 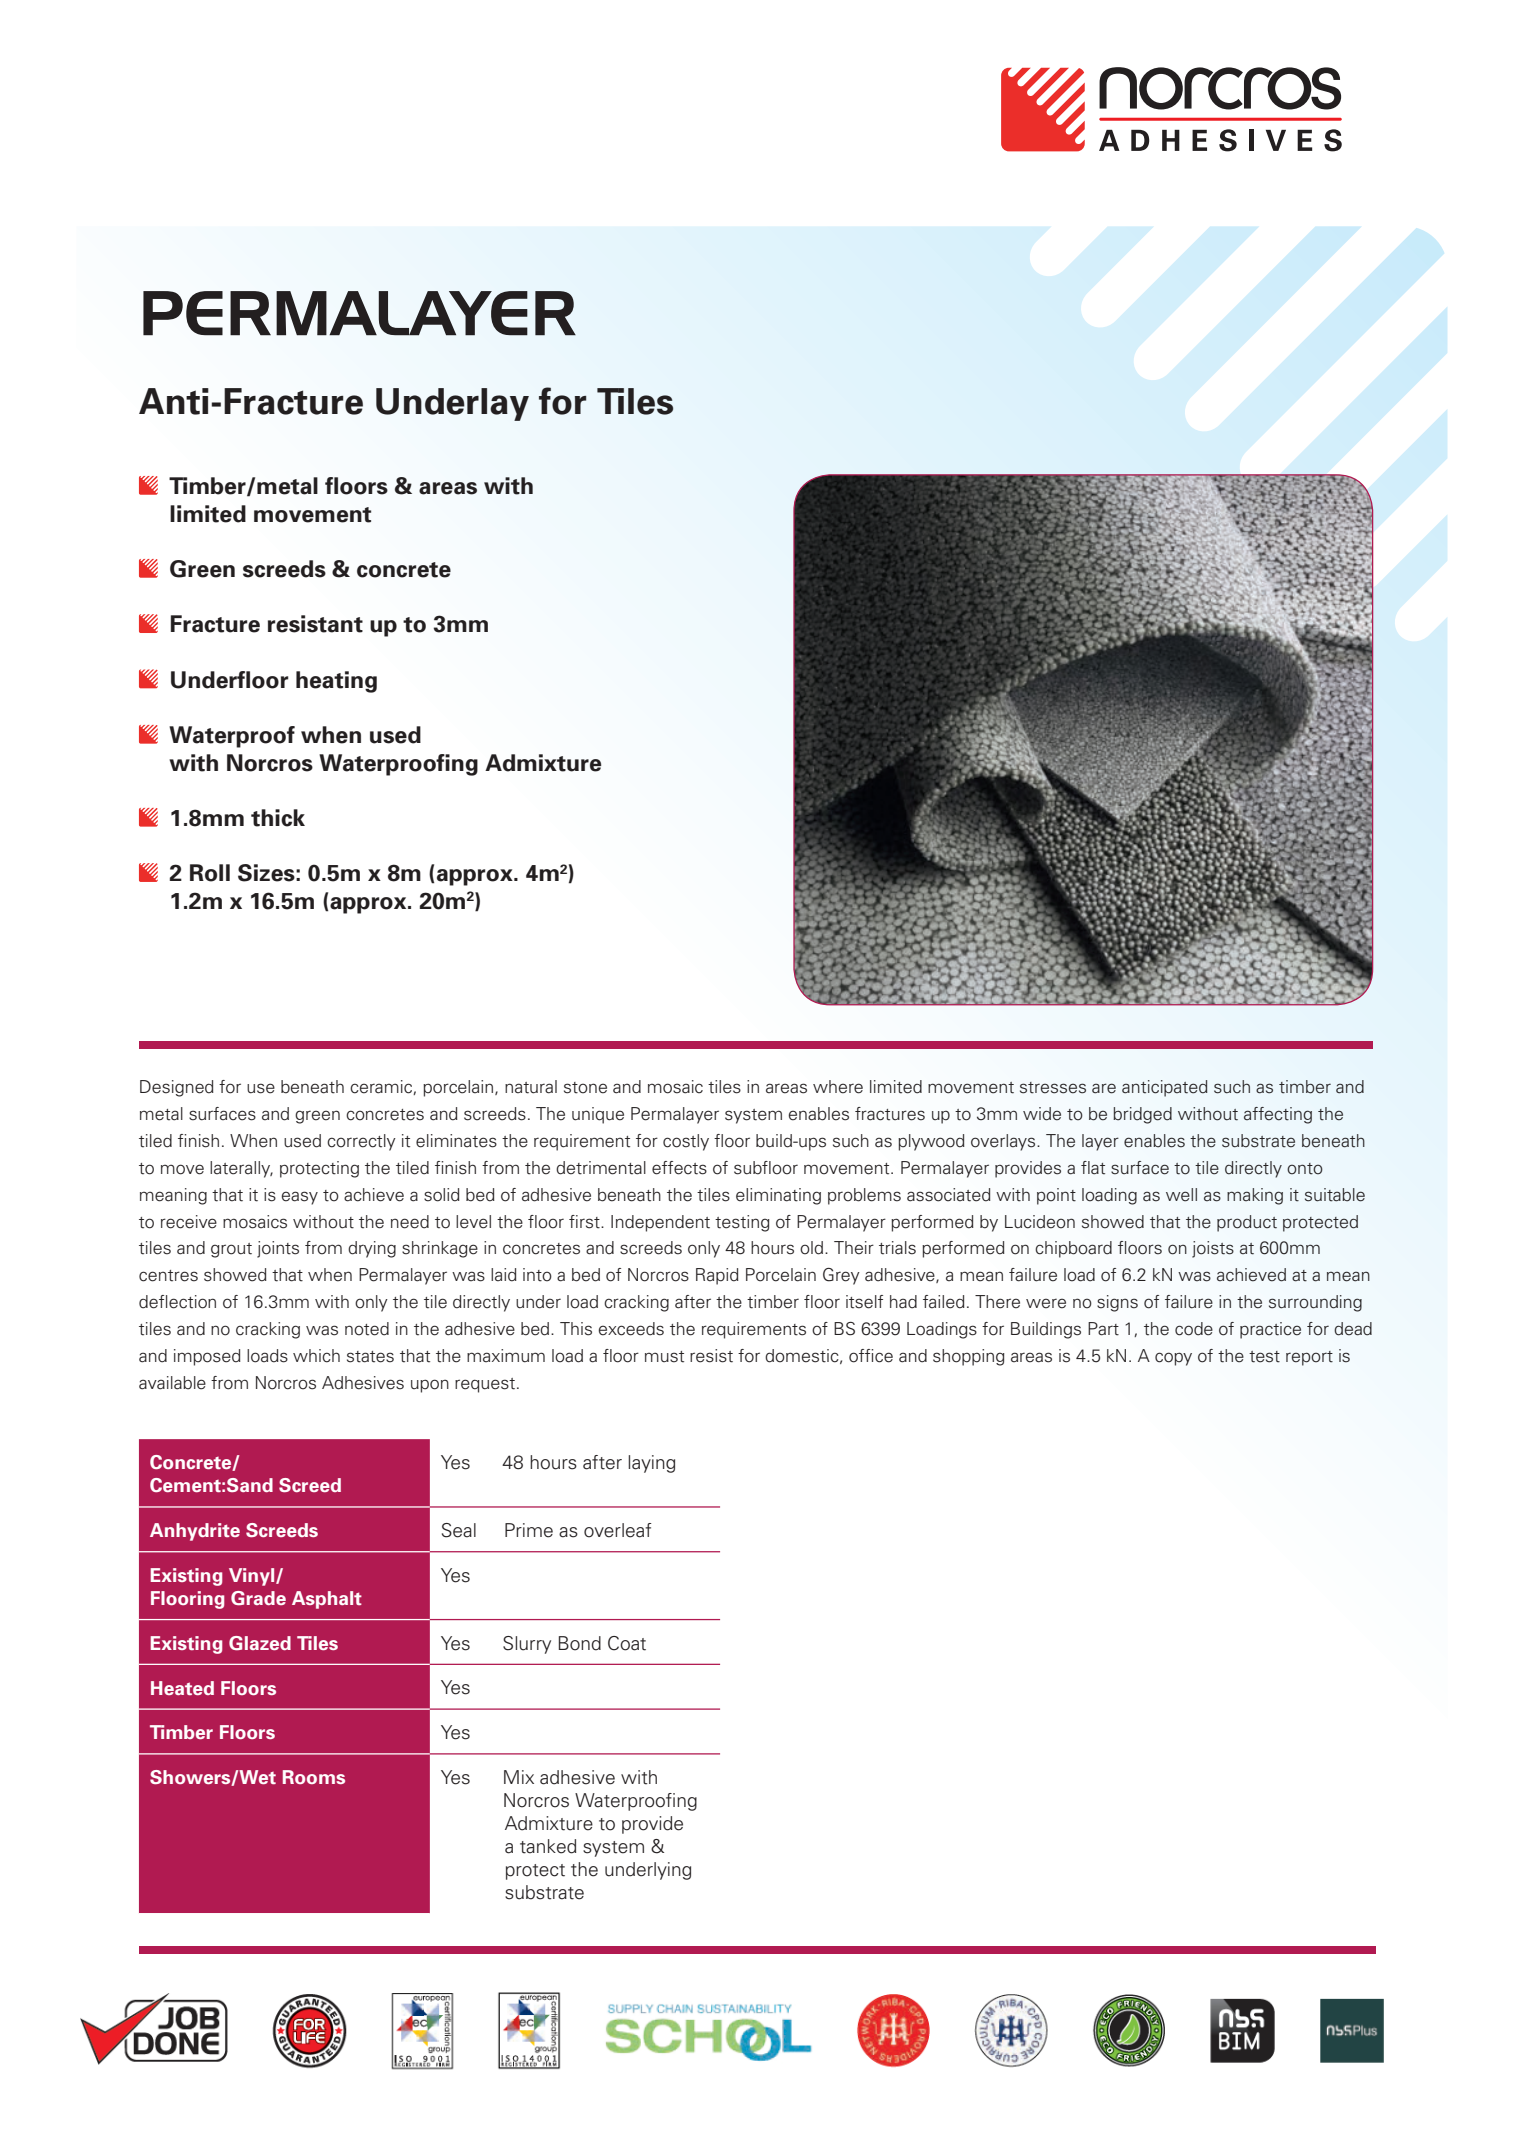 I want to click on correctly, so click(x=361, y=1142).
